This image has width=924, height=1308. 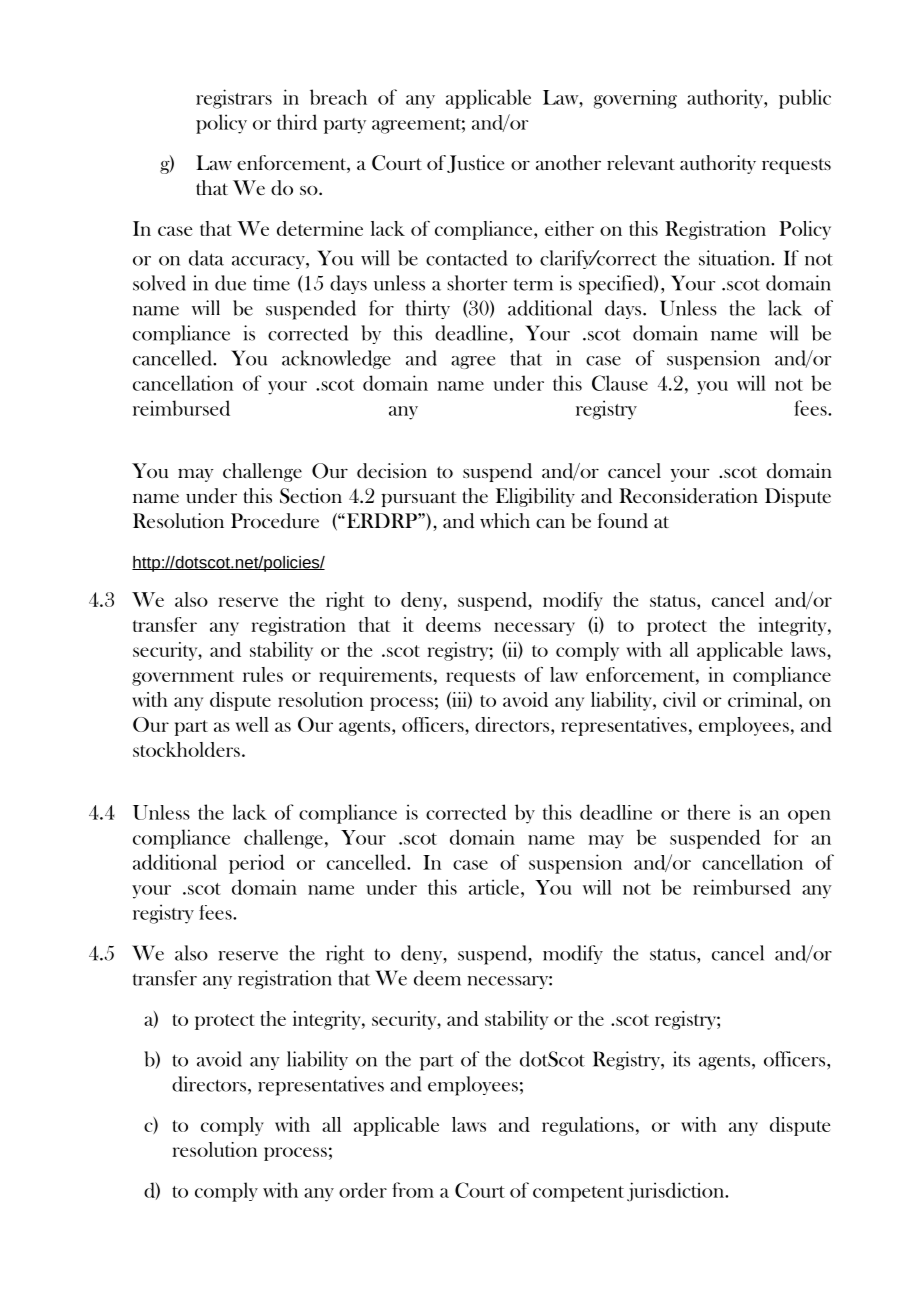 I want to click on which, so click(x=505, y=520).
